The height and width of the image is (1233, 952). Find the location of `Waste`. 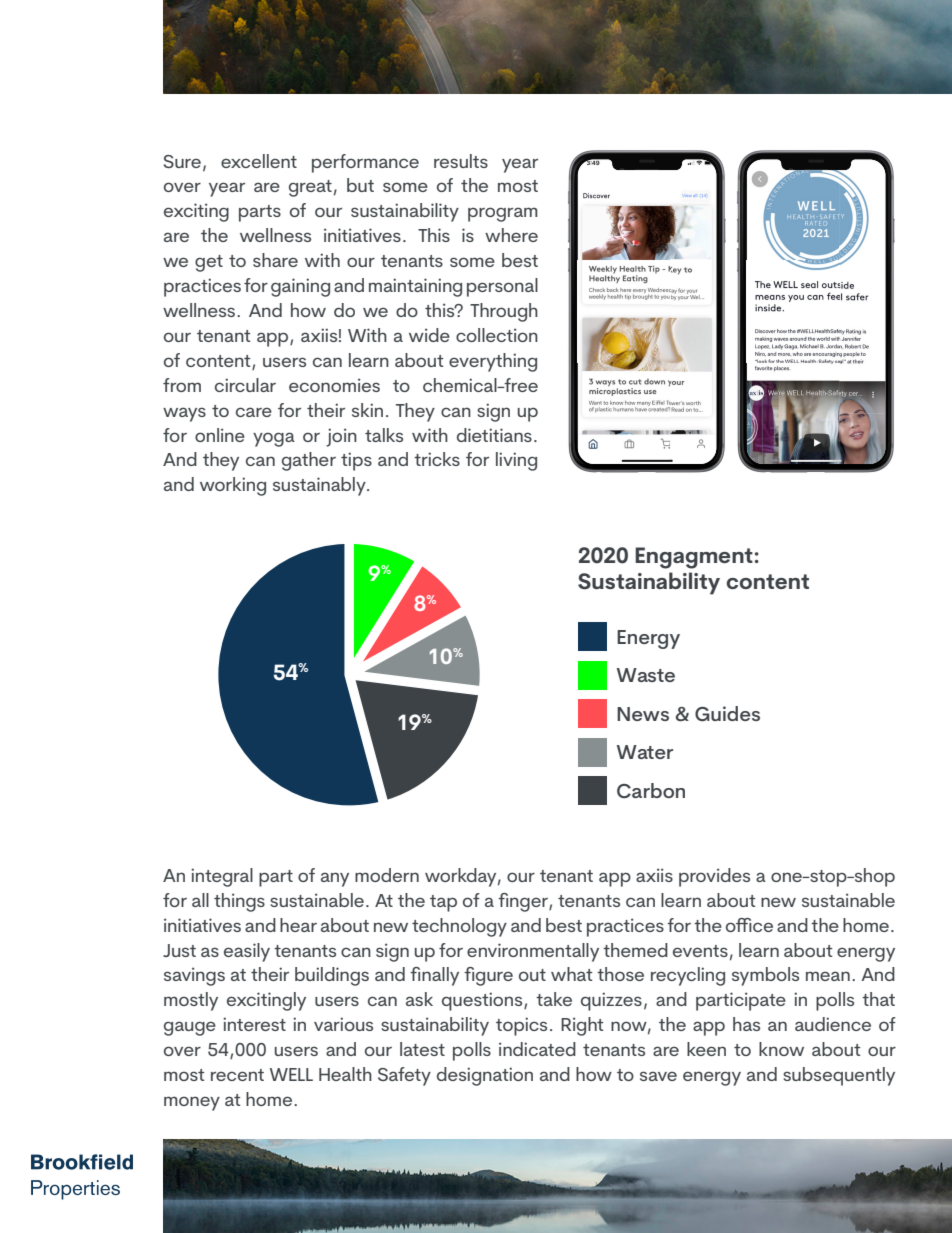

Waste is located at coordinates (646, 675).
